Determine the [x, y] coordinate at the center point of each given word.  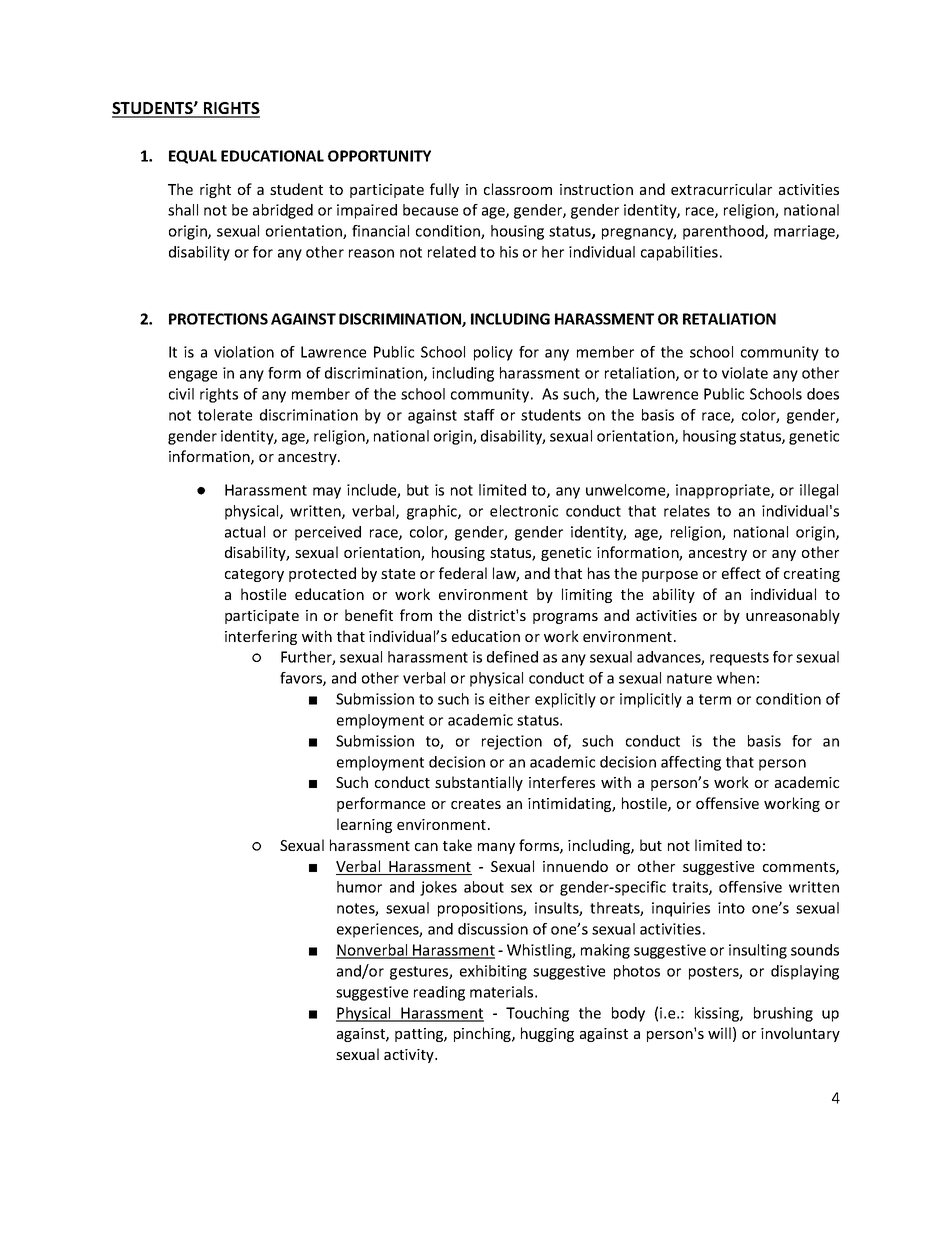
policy [493, 353]
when [736, 678]
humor [359, 887]
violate [745, 373]
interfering [261, 637]
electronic [524, 511]
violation [244, 352]
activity [410, 1056]
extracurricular [721, 189]
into [731, 908]
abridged [283, 211]
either [509, 699]
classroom [518, 189]
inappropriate [724, 491]
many [496, 848]
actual [245, 532]
